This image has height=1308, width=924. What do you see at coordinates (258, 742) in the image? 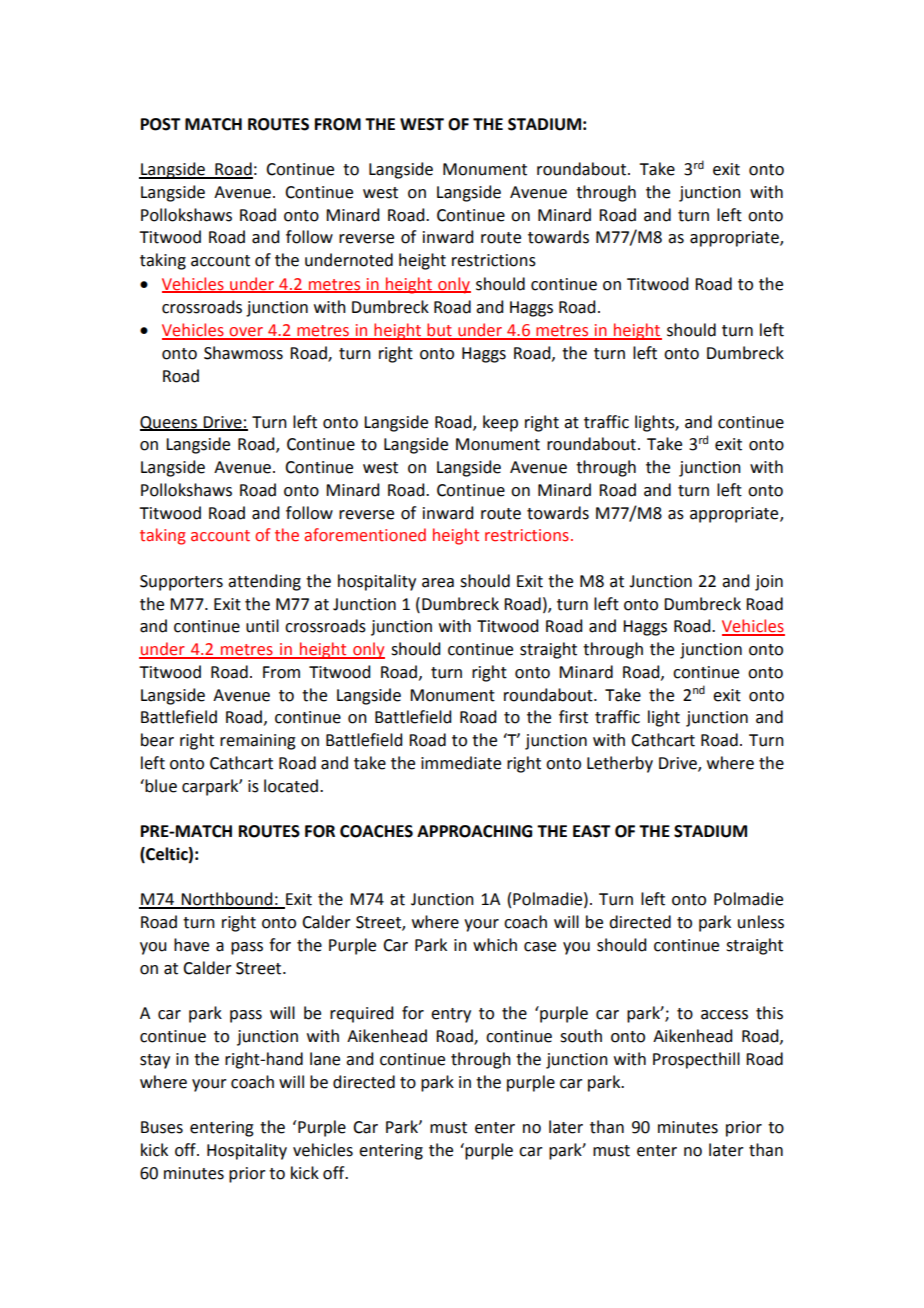
I see `remaining` at bounding box center [258, 742].
